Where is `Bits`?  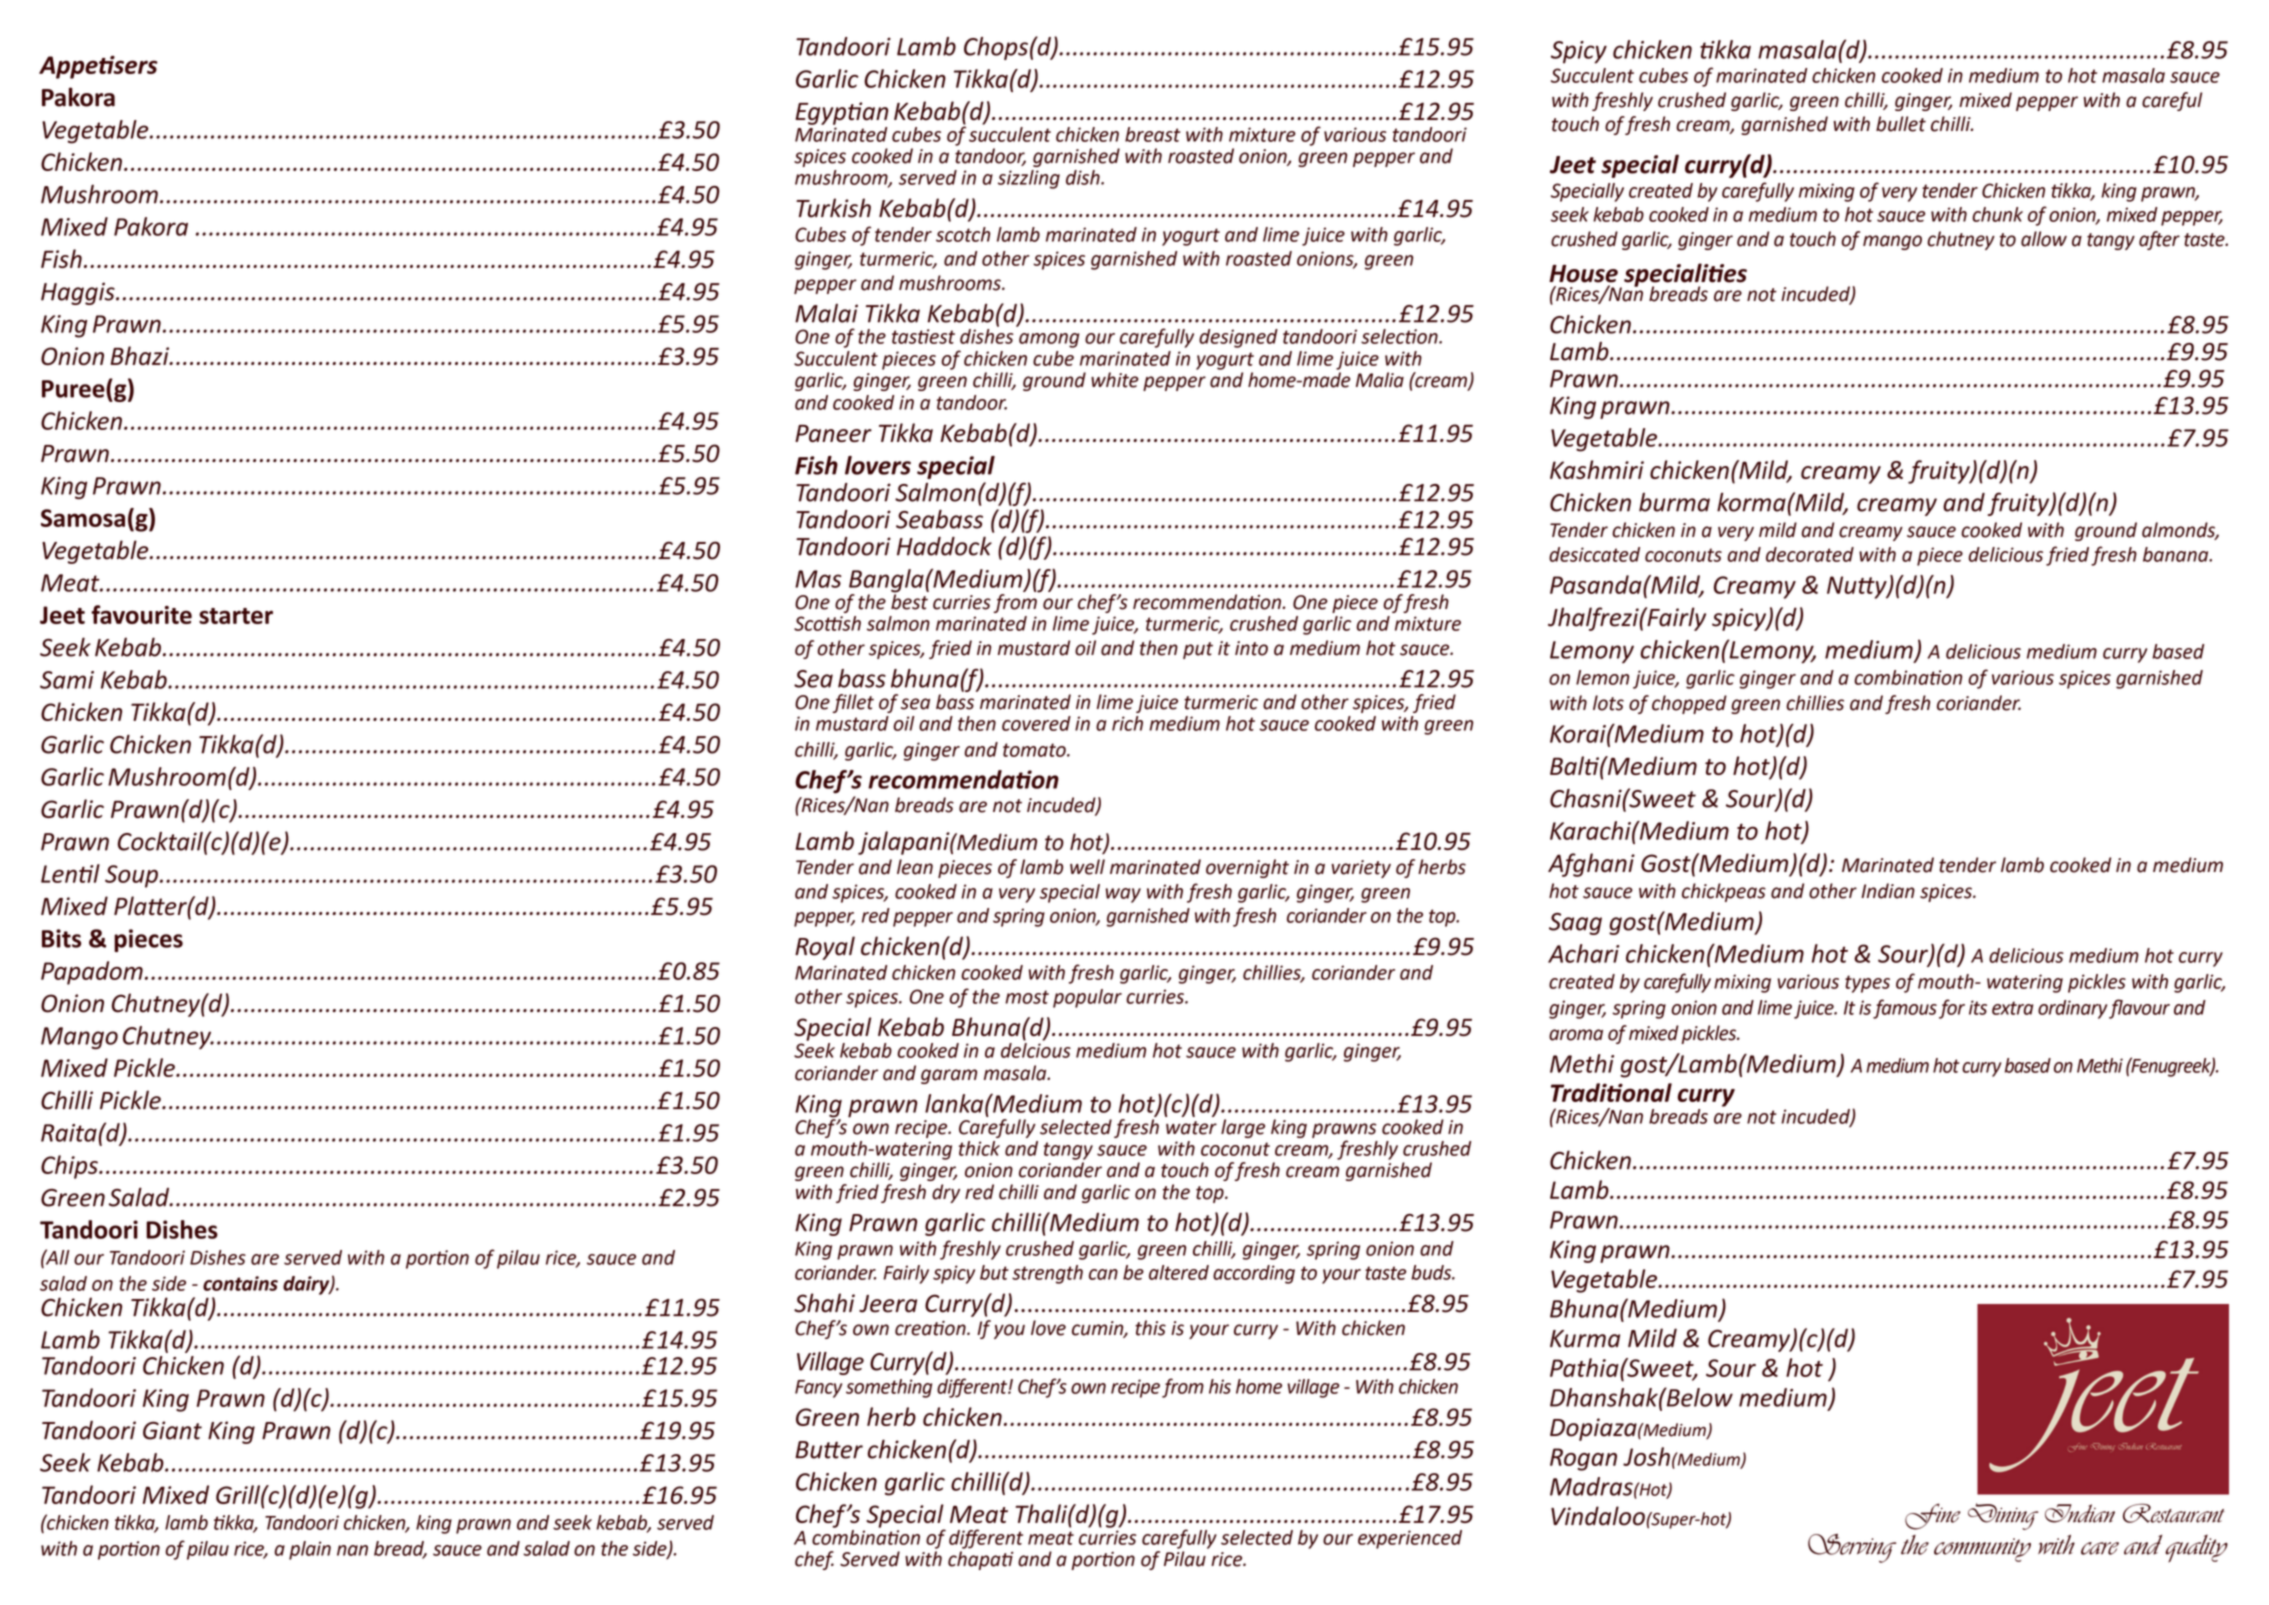 Bits is located at coordinates (61, 938).
